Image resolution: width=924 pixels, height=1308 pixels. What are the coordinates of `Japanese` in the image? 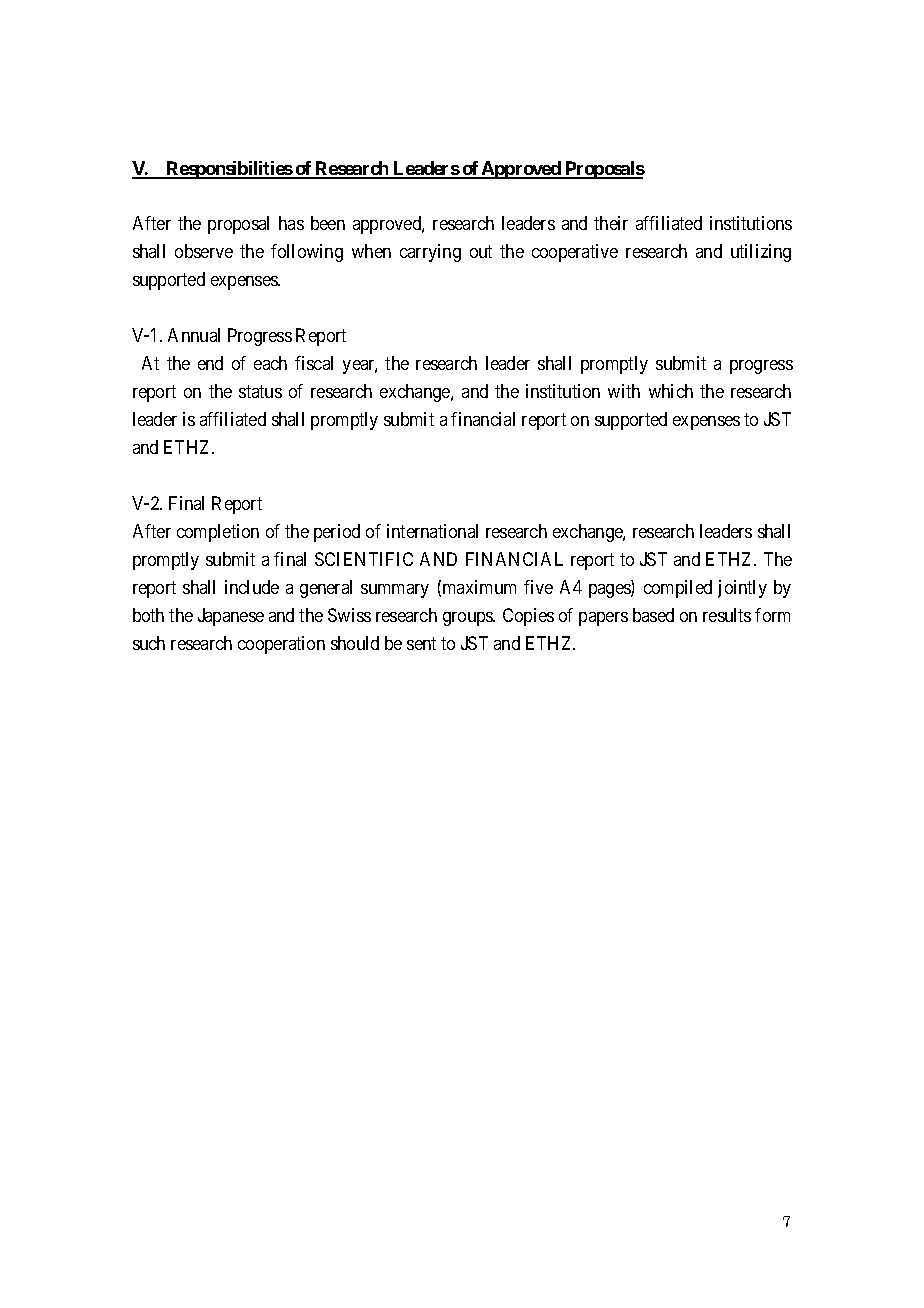 It's located at (231, 617).
